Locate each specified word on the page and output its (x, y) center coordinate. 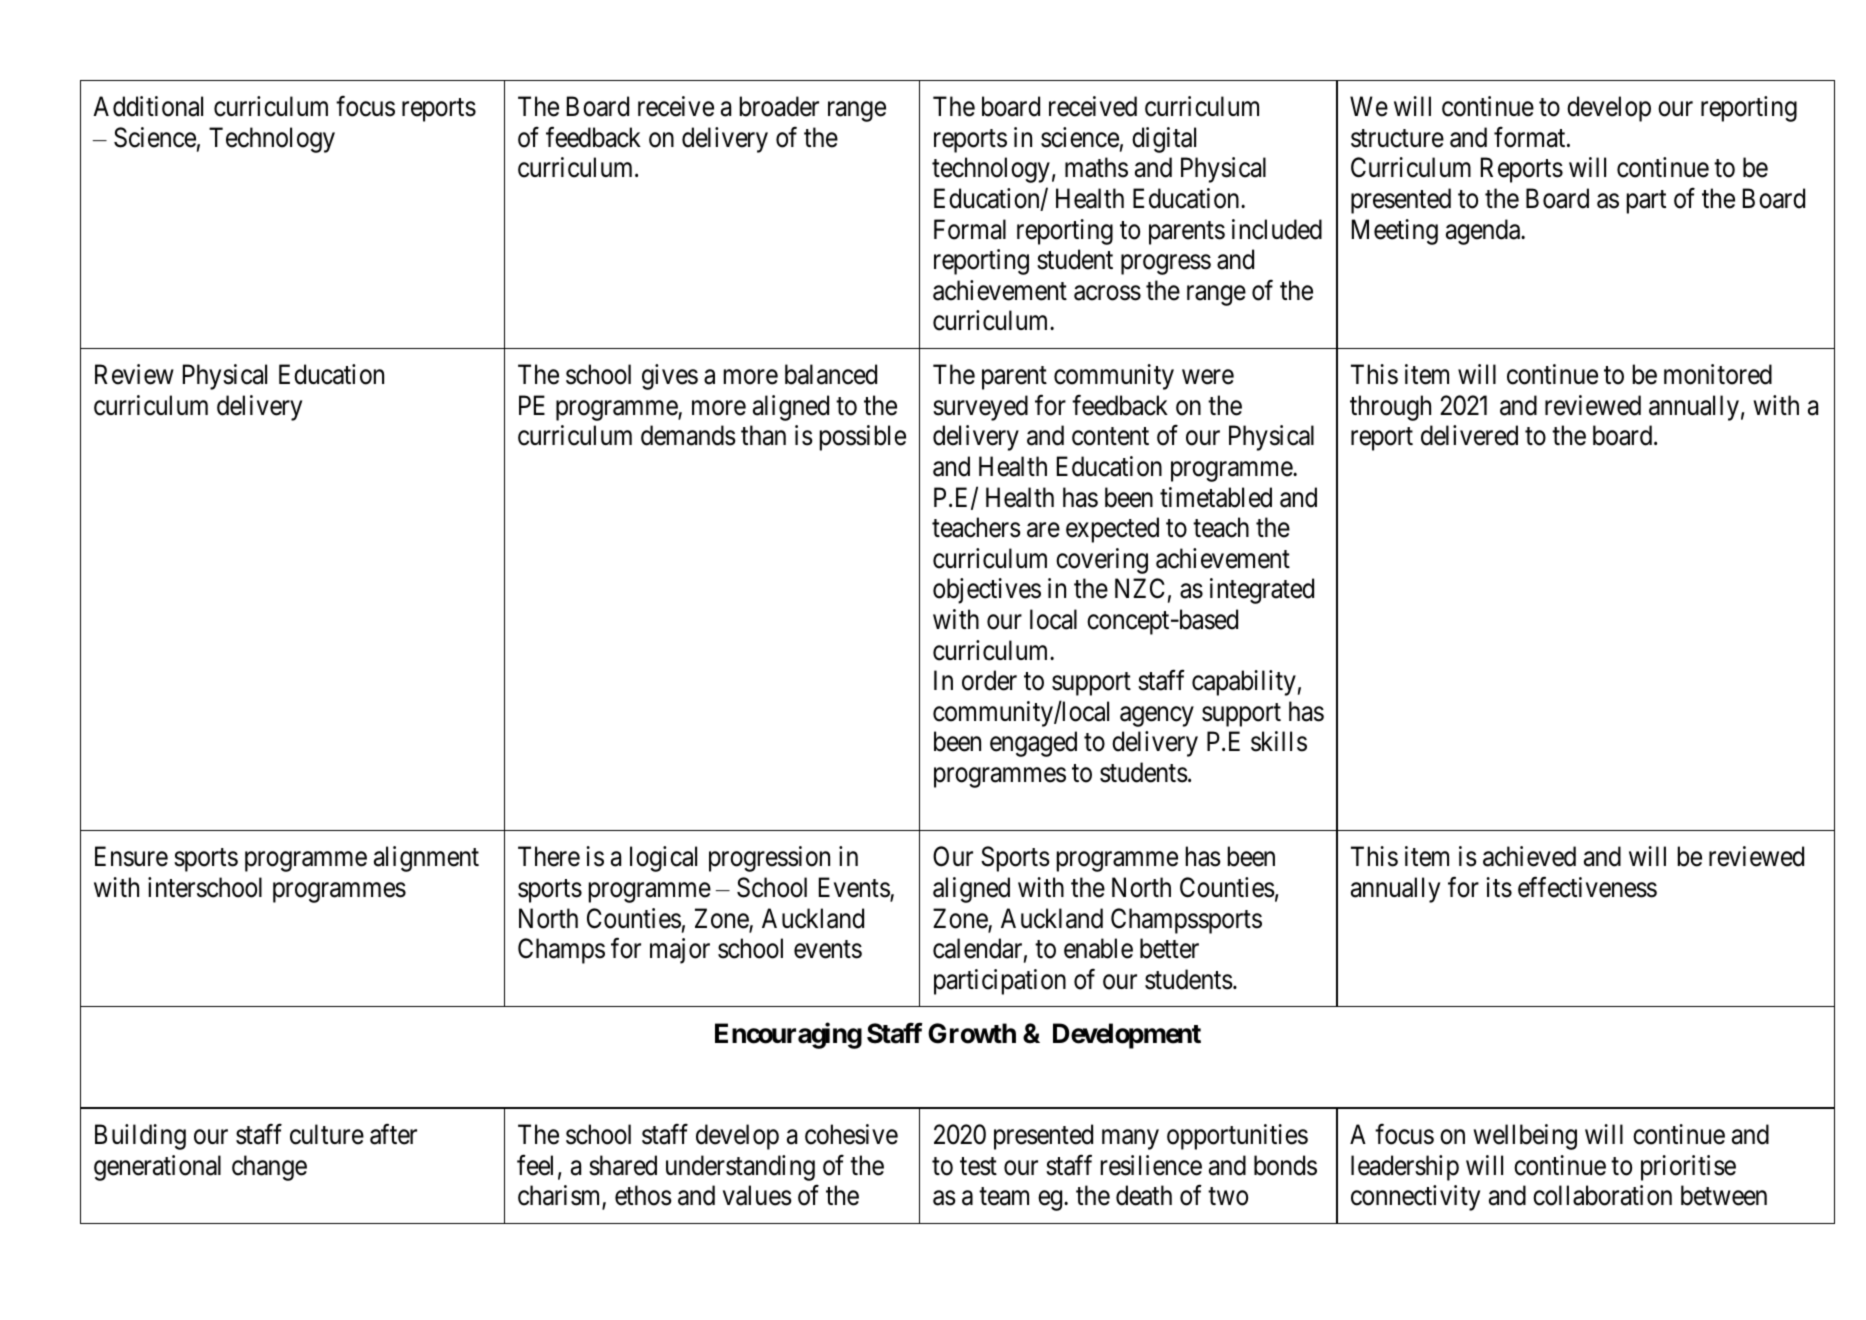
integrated (1262, 591)
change (269, 1168)
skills (1279, 741)
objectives (987, 591)
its (1499, 887)
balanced (831, 374)
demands (688, 435)
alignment (426, 859)
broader (779, 106)
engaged (1033, 744)
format (1531, 137)
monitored (1718, 374)
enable (1098, 948)
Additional (148, 106)
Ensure (131, 857)
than (763, 435)
